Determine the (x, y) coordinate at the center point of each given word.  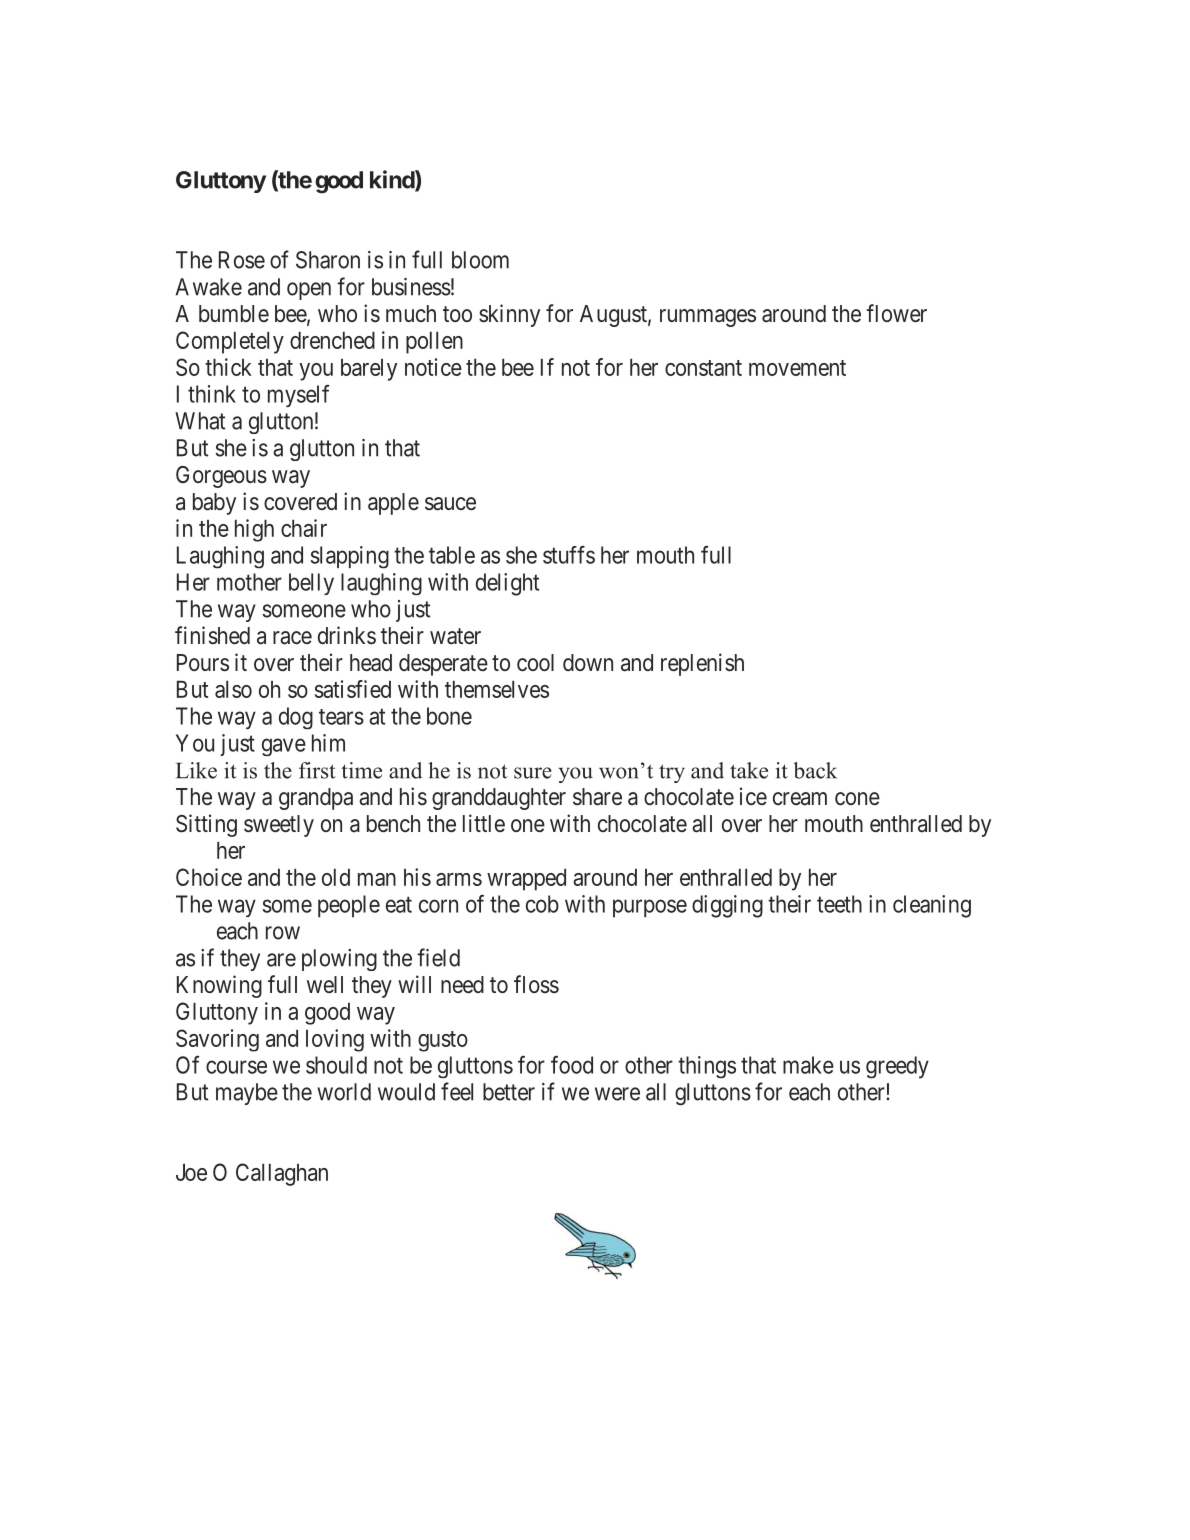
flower (896, 313)
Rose (242, 260)
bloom (480, 260)
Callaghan (282, 1174)
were (617, 1094)
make (808, 1065)
